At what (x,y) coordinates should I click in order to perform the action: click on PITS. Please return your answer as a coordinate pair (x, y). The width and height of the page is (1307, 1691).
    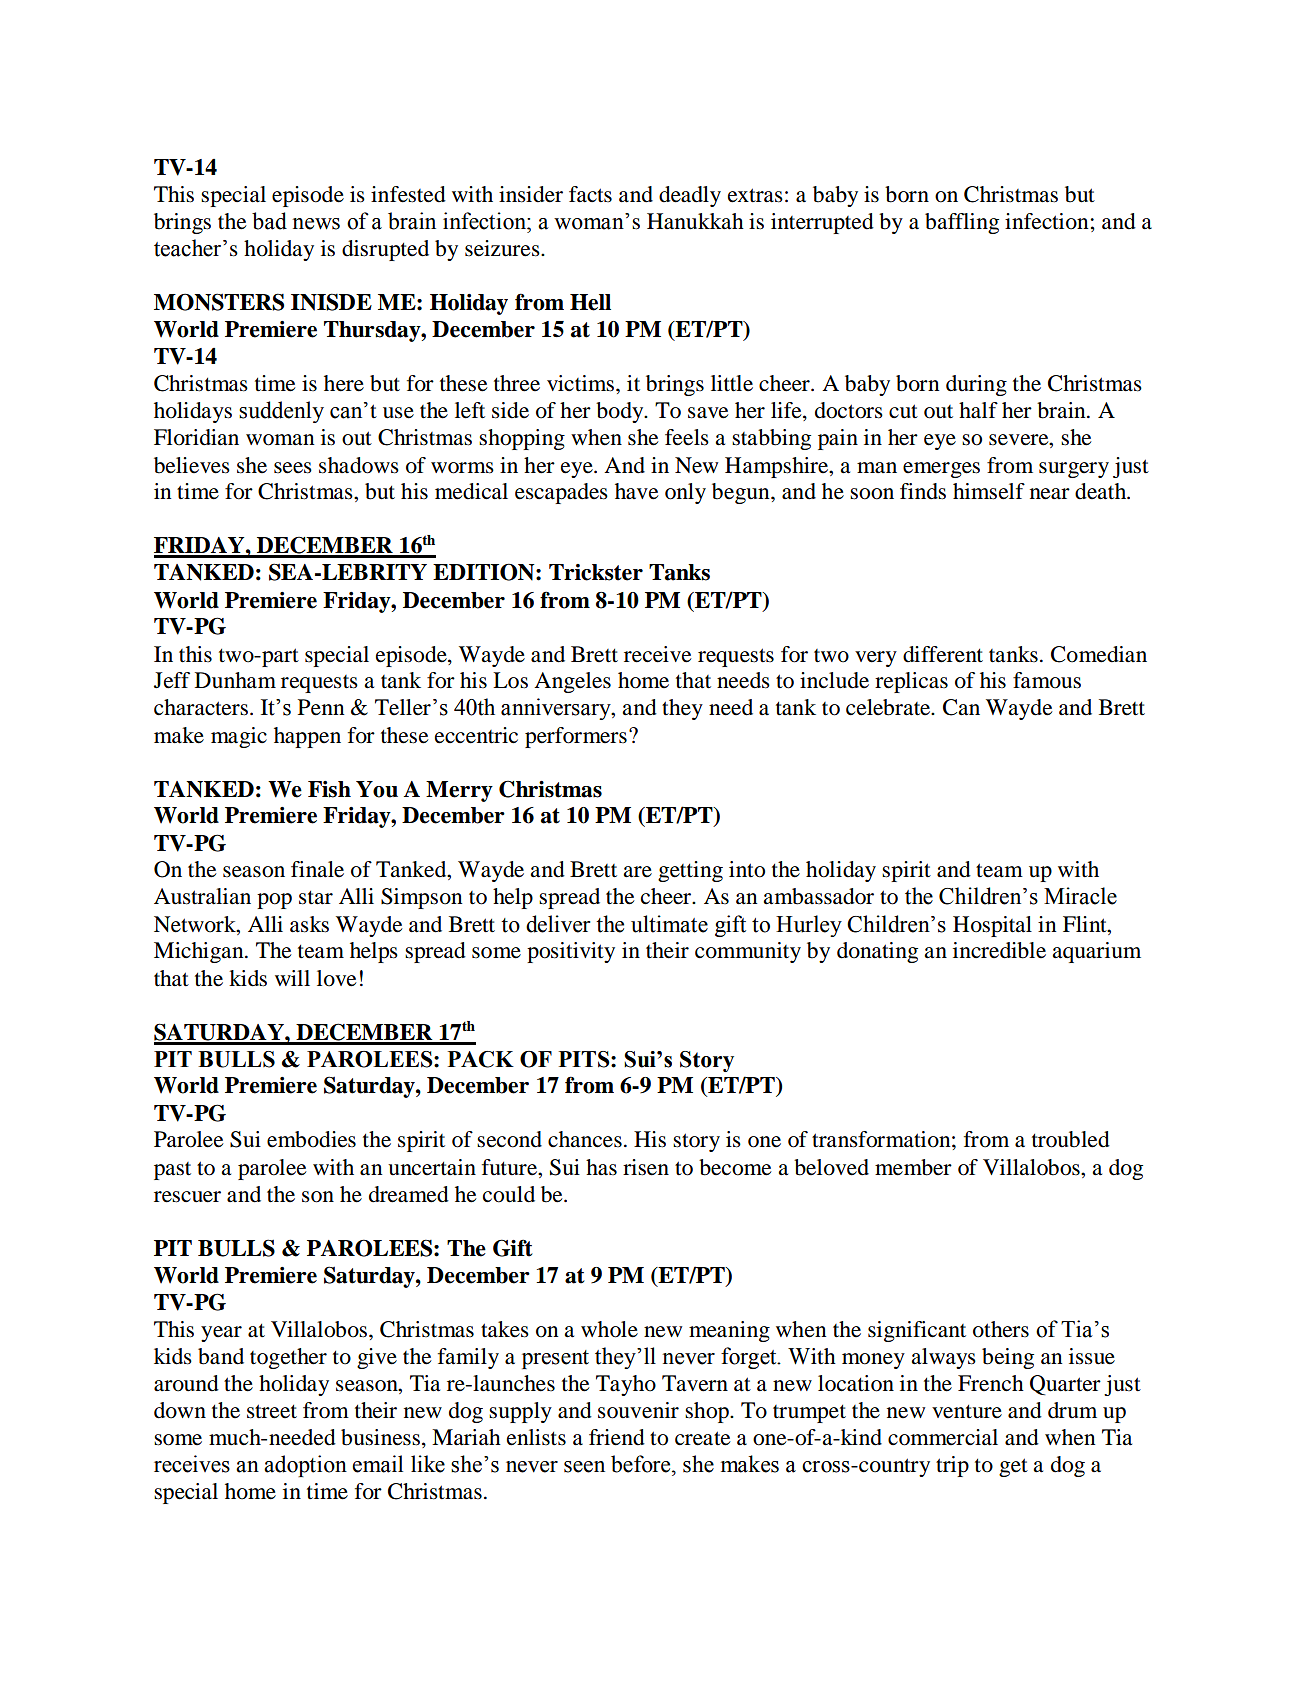
    Looking at the image, I should click on (585, 1059).
